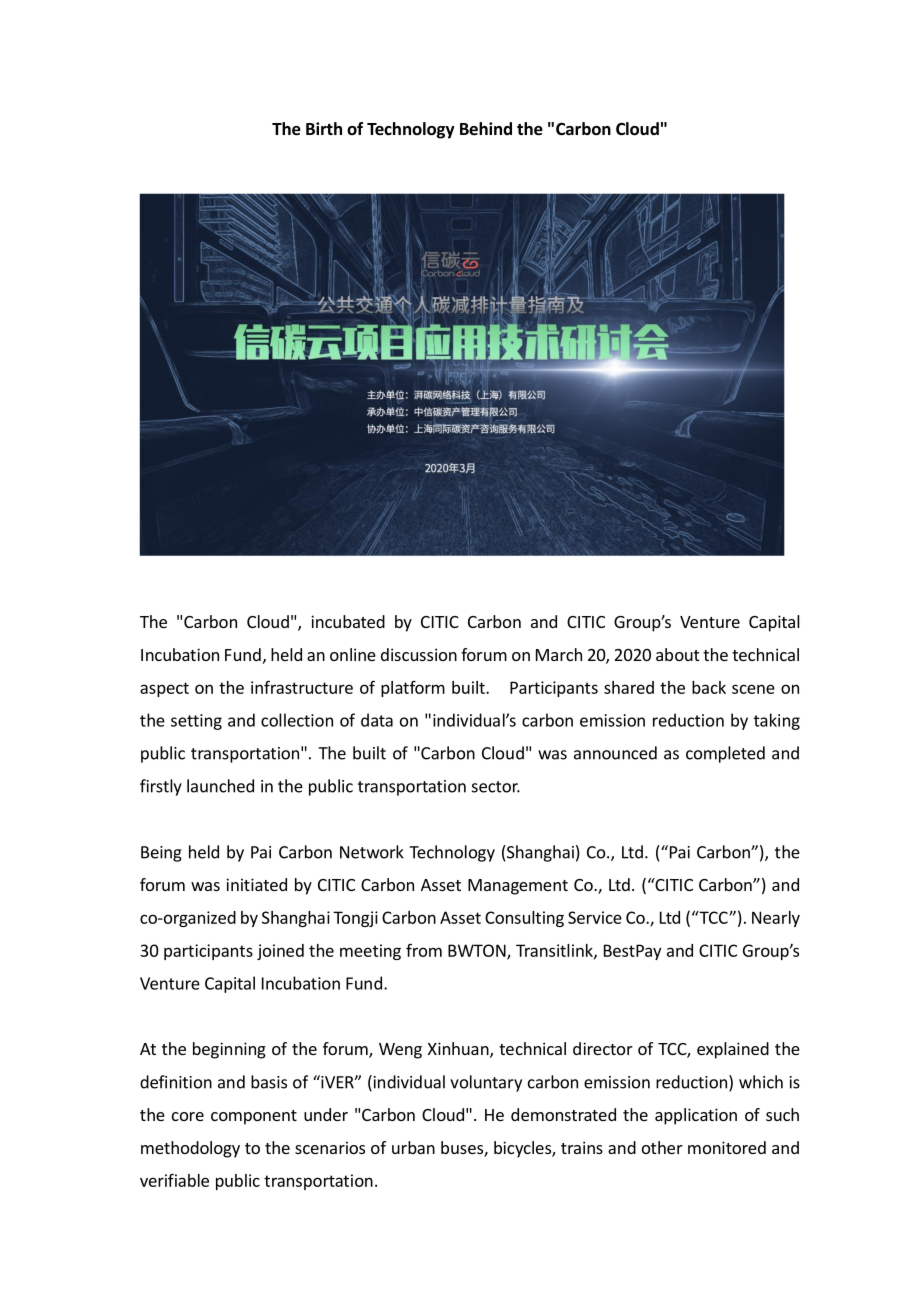 Image resolution: width=924 pixels, height=1308 pixels. Describe the element at coordinates (486, 129) in the page. I see `Behind` at that location.
